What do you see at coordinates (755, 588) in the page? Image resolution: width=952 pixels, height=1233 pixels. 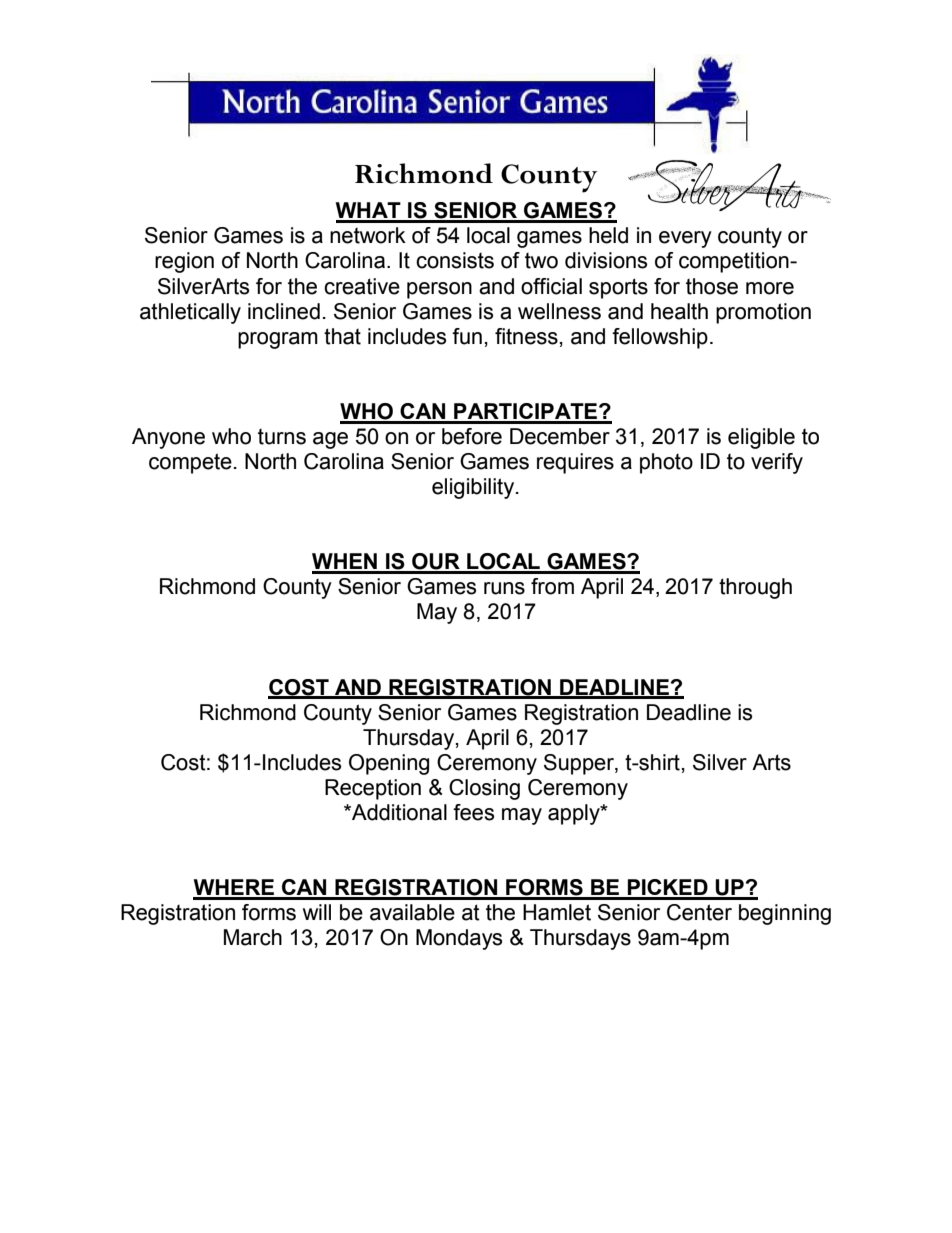 I see `through` at bounding box center [755, 588].
